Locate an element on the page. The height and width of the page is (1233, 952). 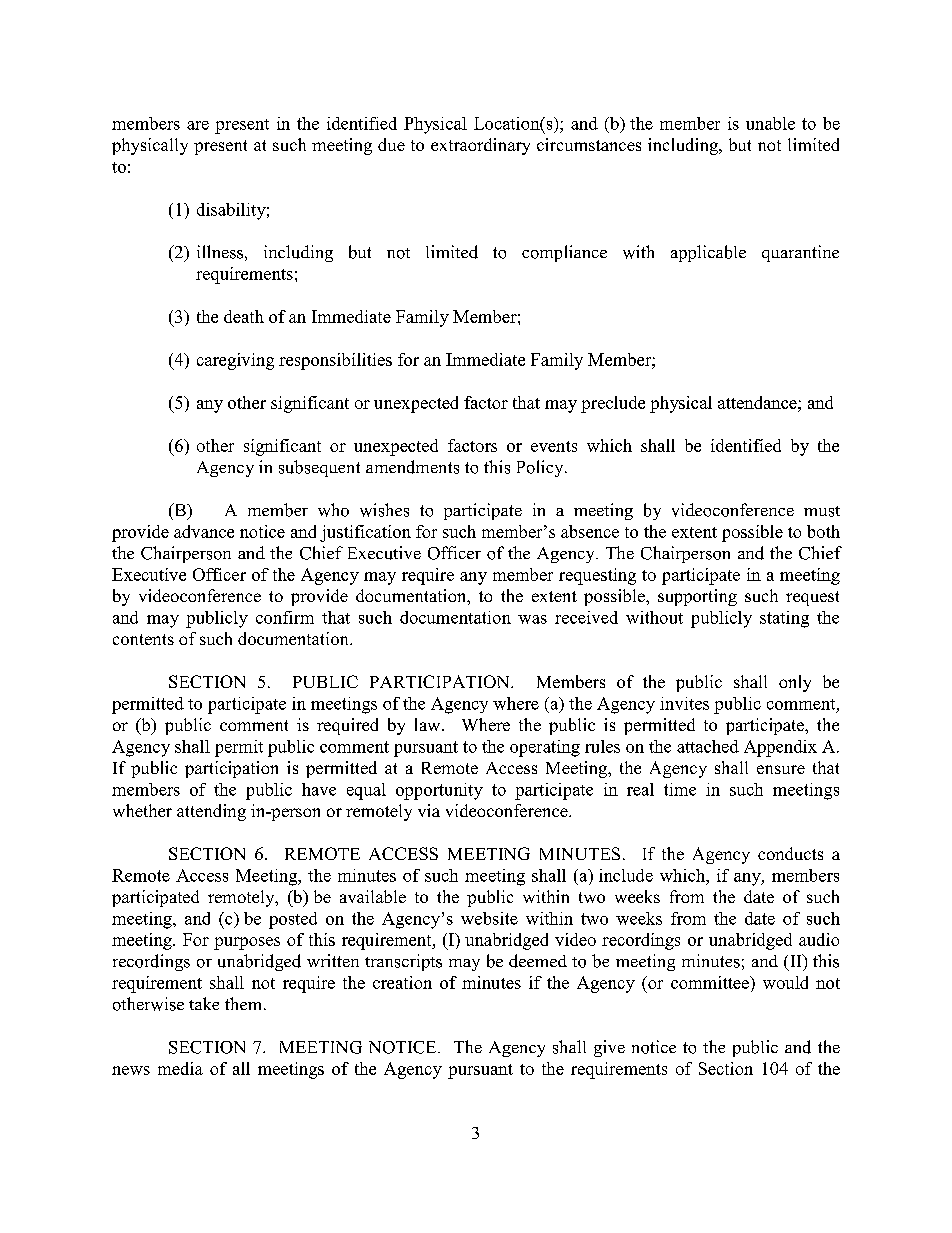
extraordinary is located at coordinates (480, 146).
